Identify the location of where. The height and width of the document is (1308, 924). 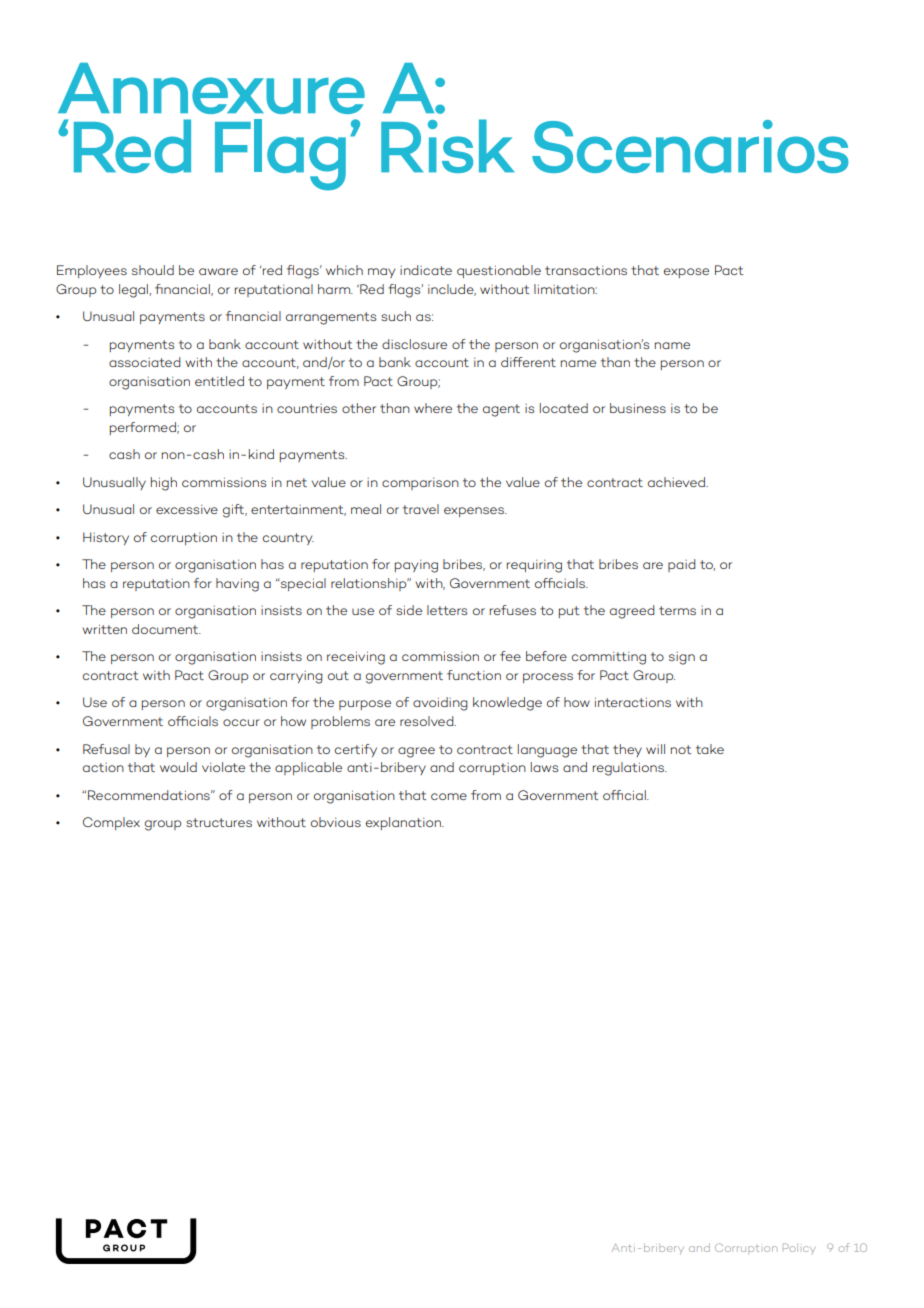
(433, 408).
